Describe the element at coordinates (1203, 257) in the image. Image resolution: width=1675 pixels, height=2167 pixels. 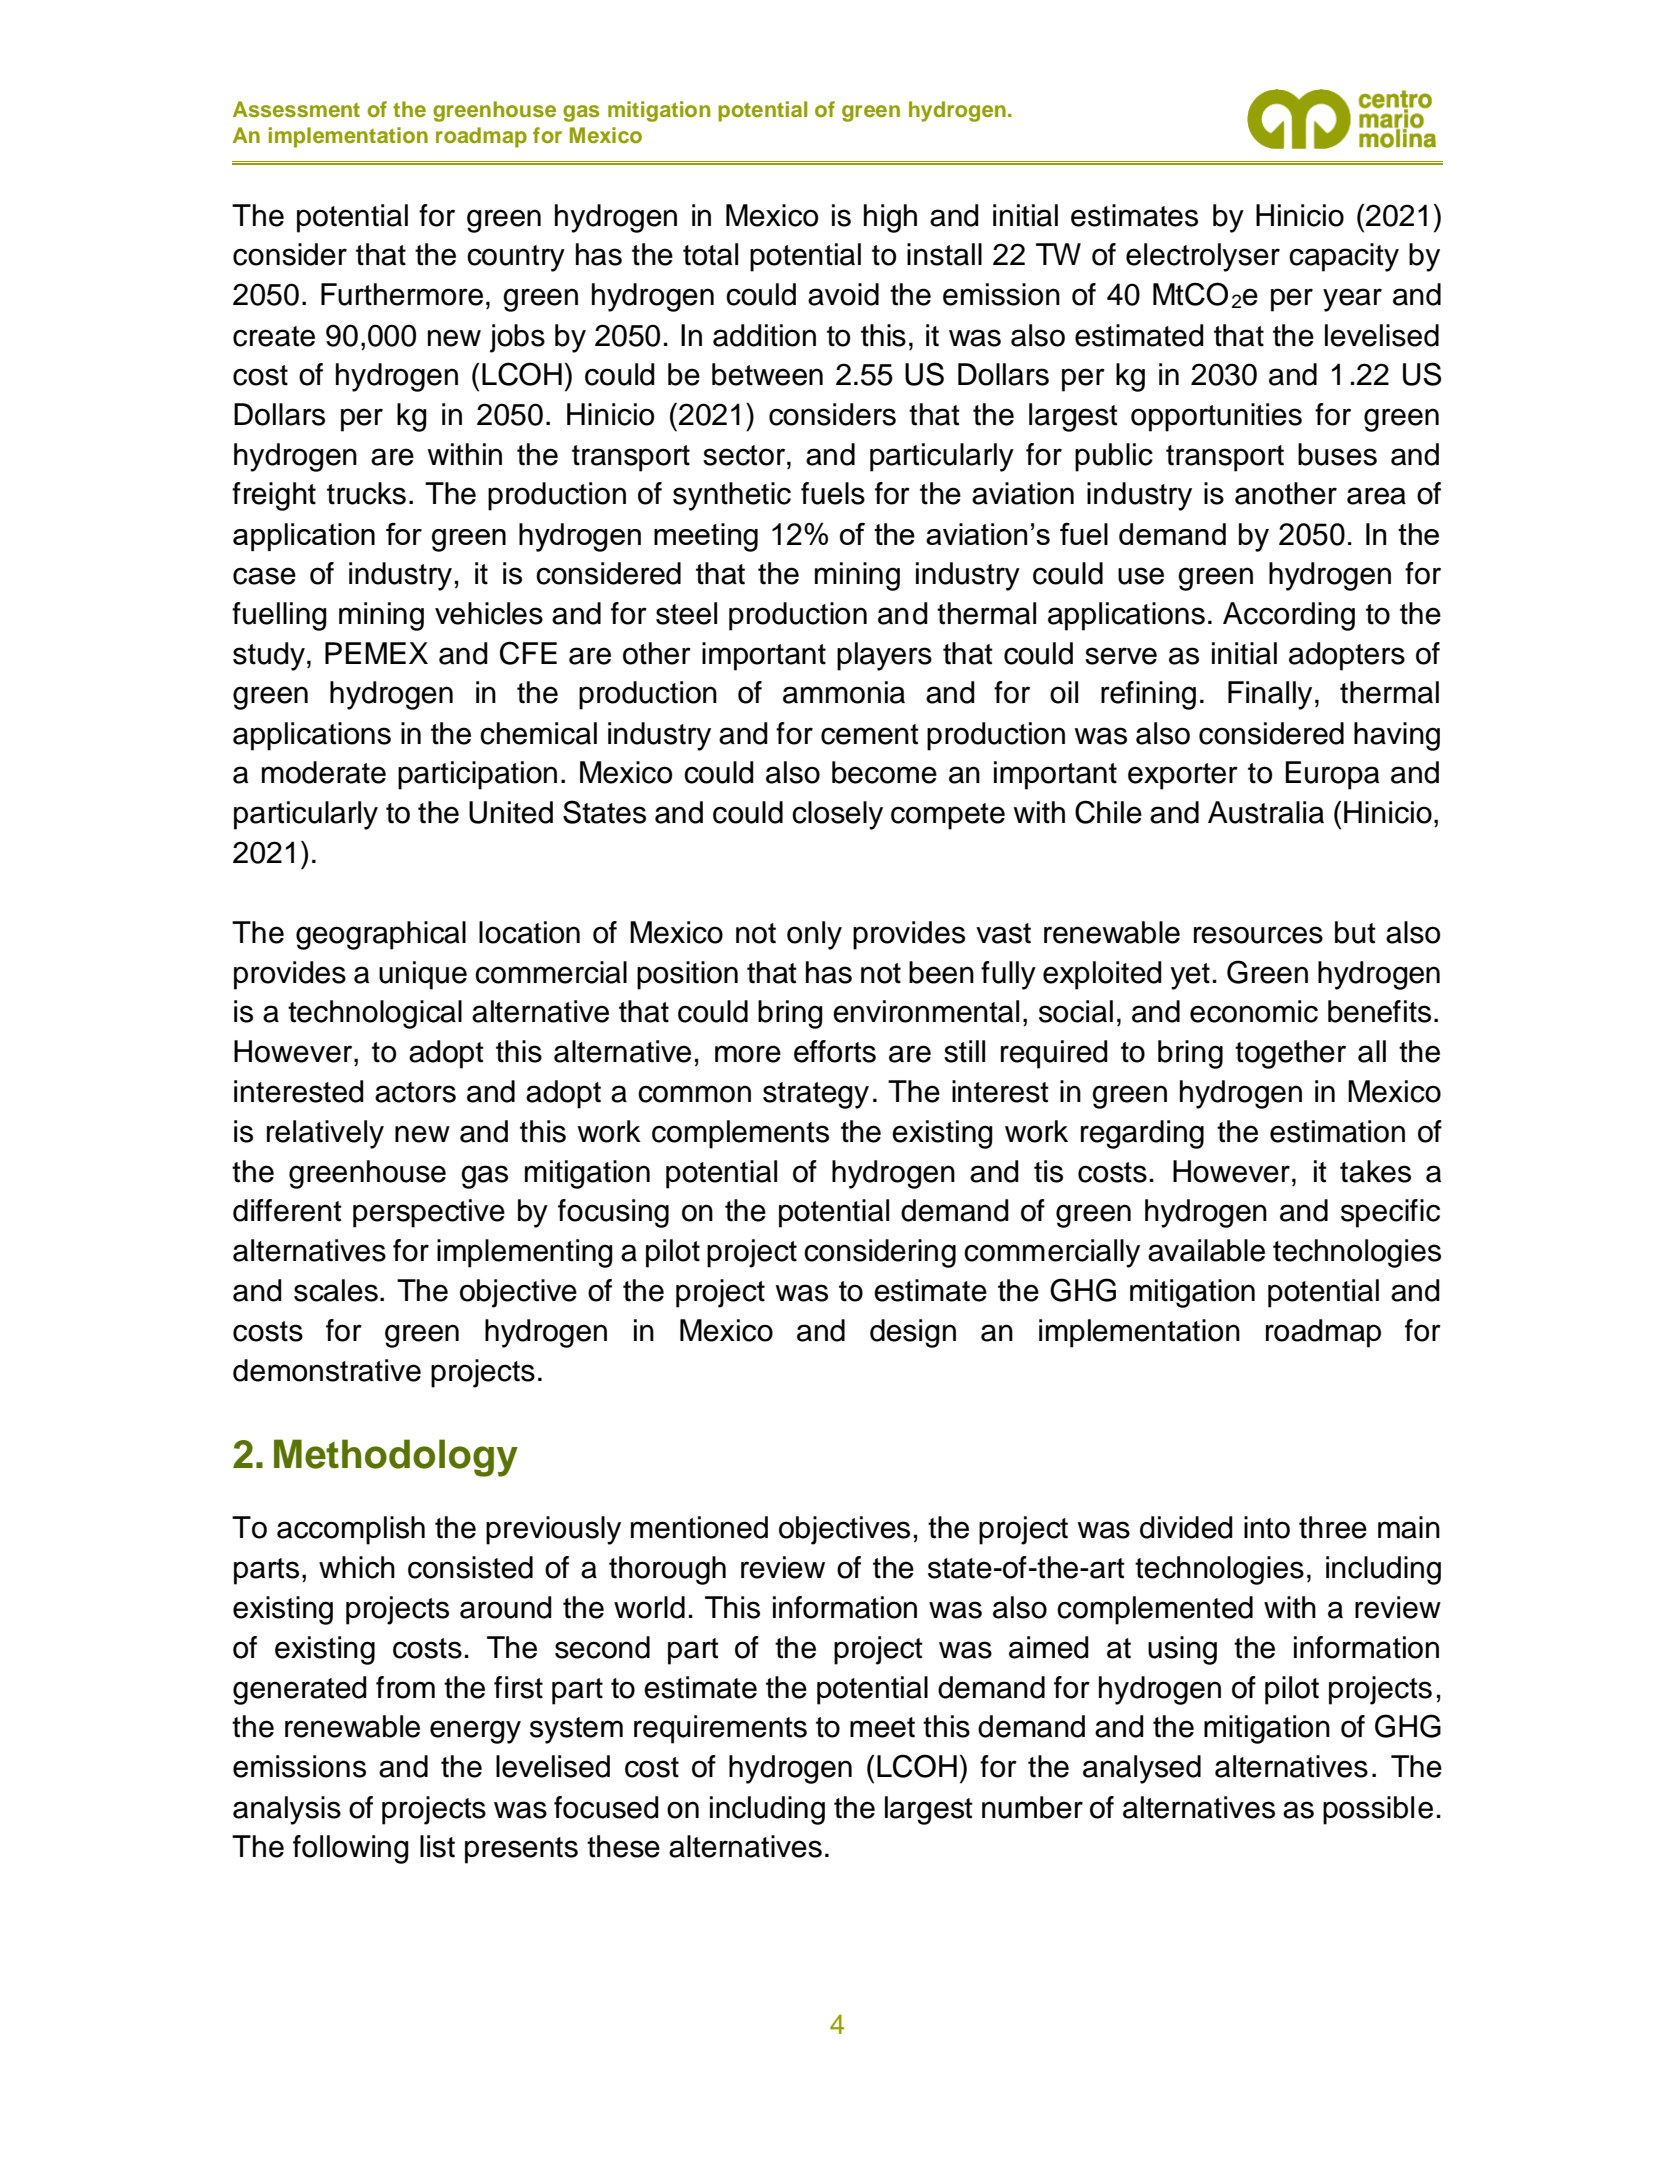
I see `electrolyser` at that location.
